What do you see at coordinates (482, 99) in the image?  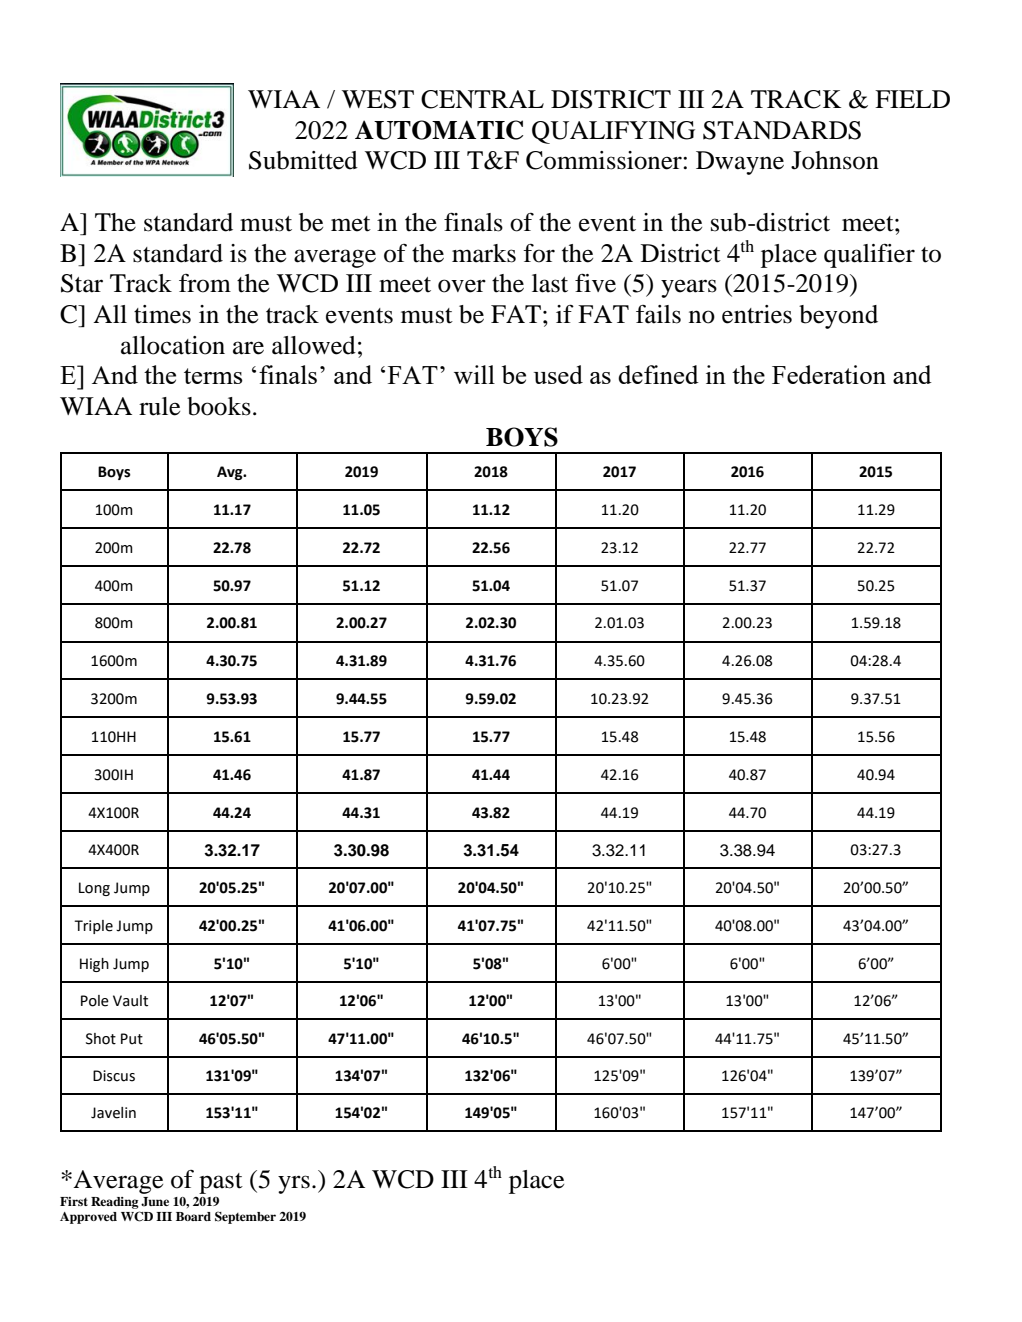 I see `CENTRAL` at bounding box center [482, 99].
